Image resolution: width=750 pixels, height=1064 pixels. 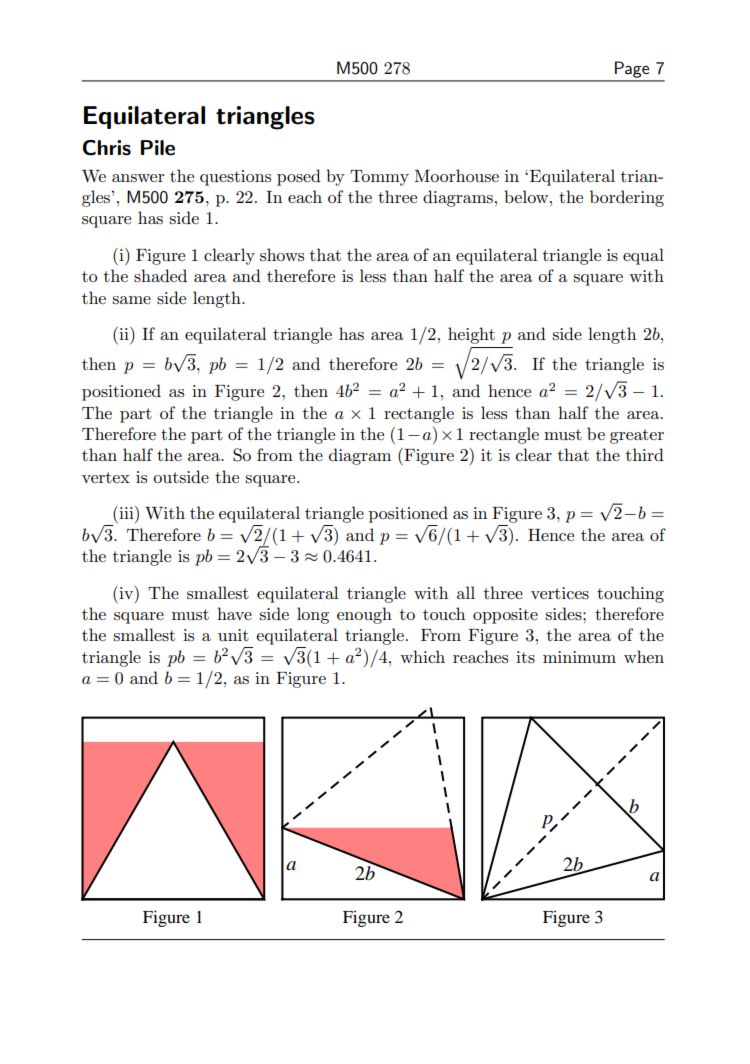 What do you see at coordinates (579, 657) in the image?
I see `minimum` at bounding box center [579, 657].
